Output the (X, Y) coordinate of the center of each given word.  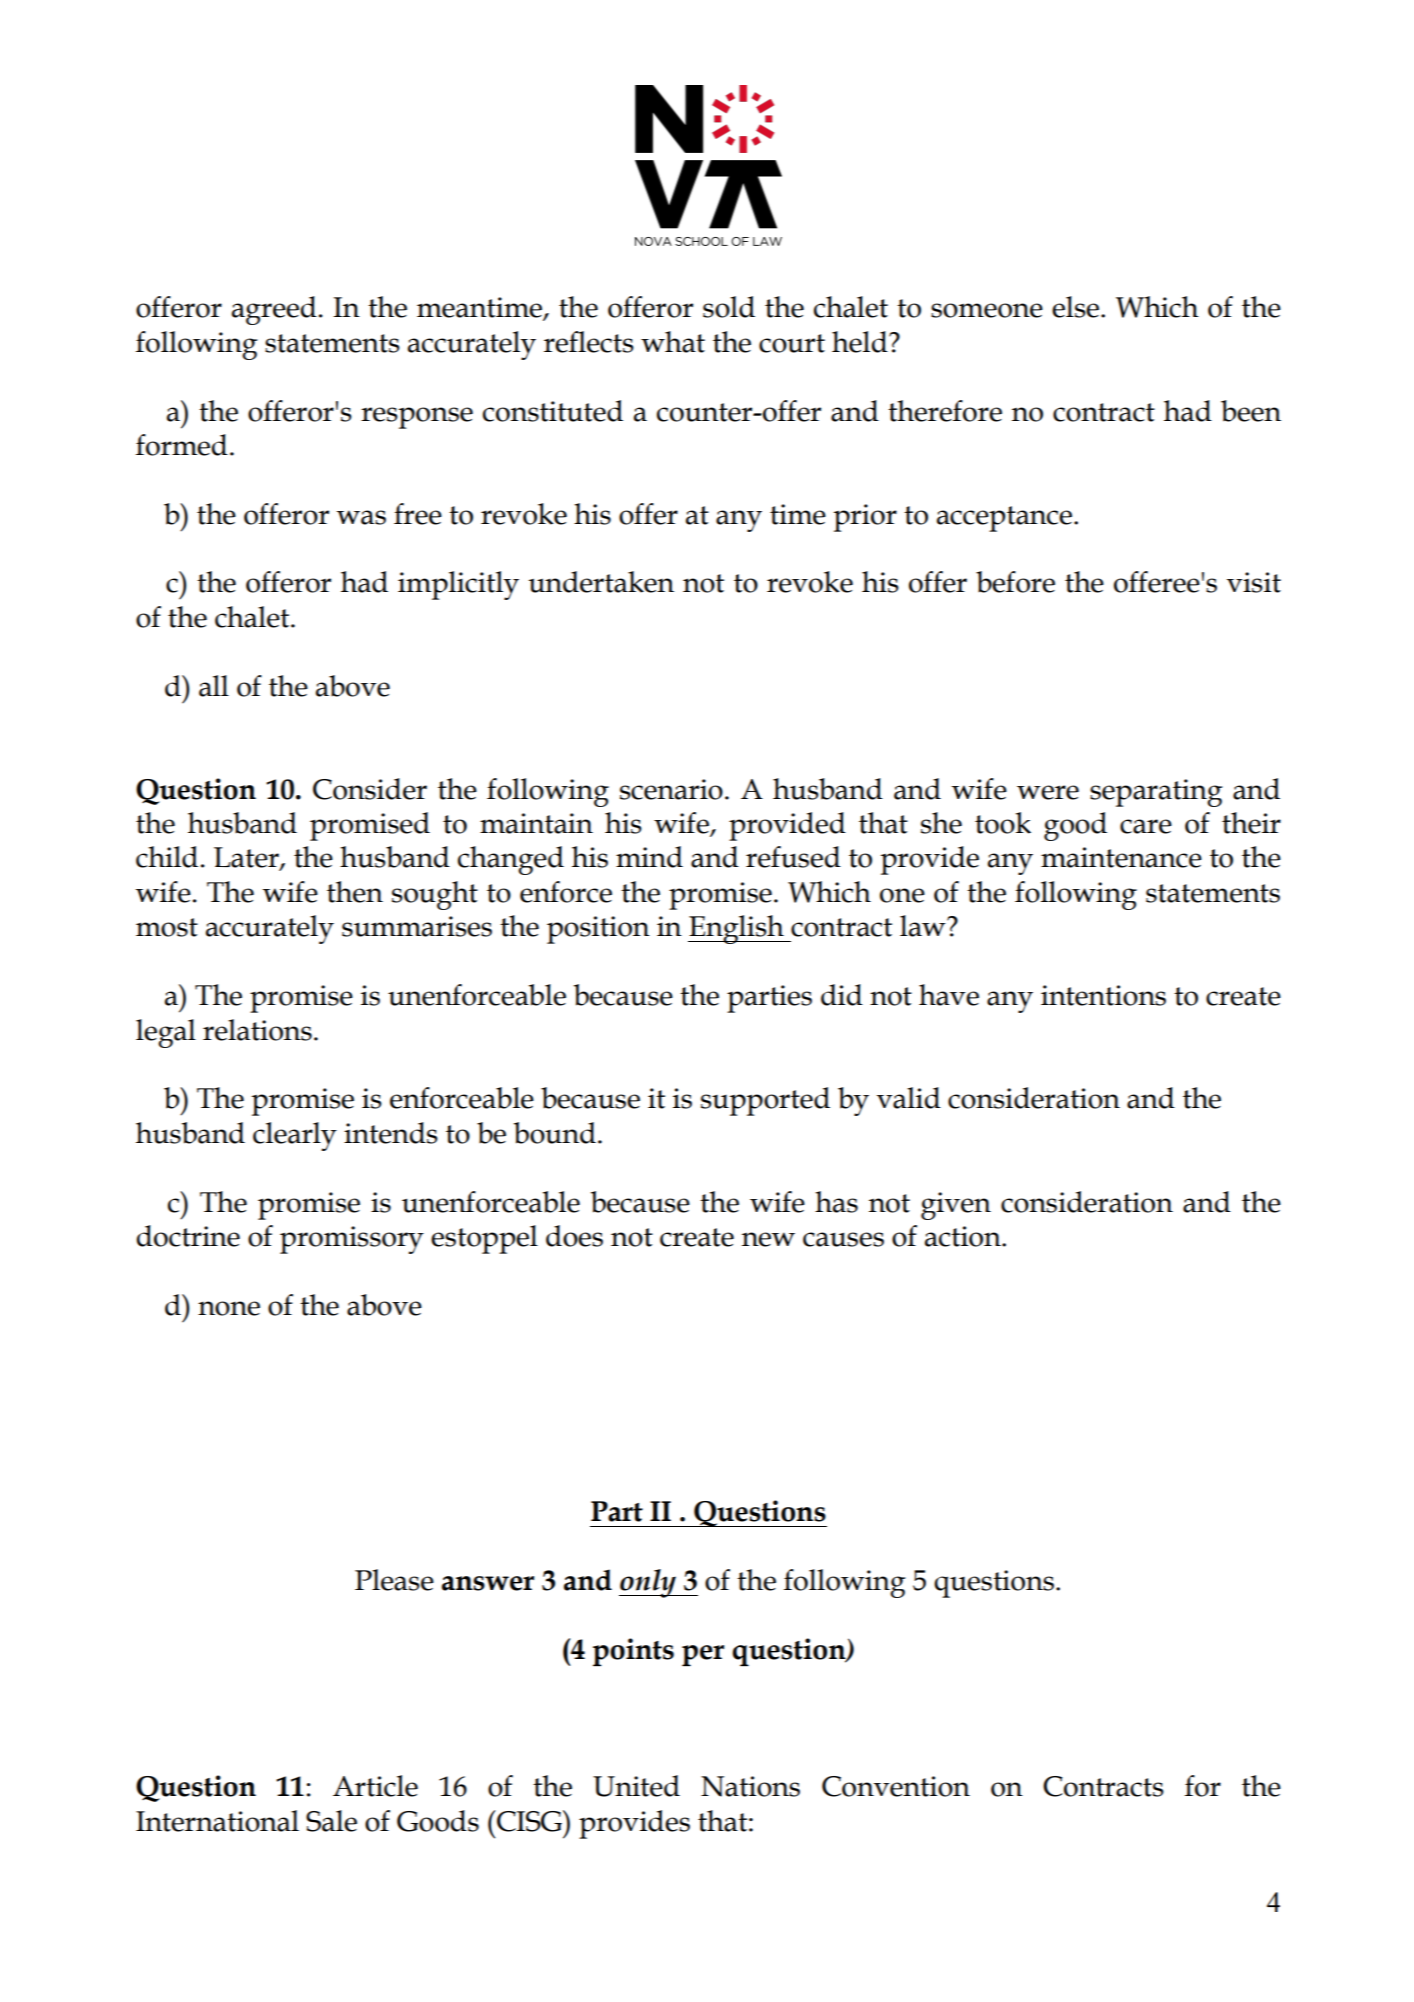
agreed (274, 310)
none (229, 1308)
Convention (896, 1786)
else (1075, 307)
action (964, 1236)
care (1146, 826)
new (768, 1239)
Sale (331, 1821)
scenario (671, 789)
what (673, 342)
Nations (750, 1786)
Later (247, 858)
